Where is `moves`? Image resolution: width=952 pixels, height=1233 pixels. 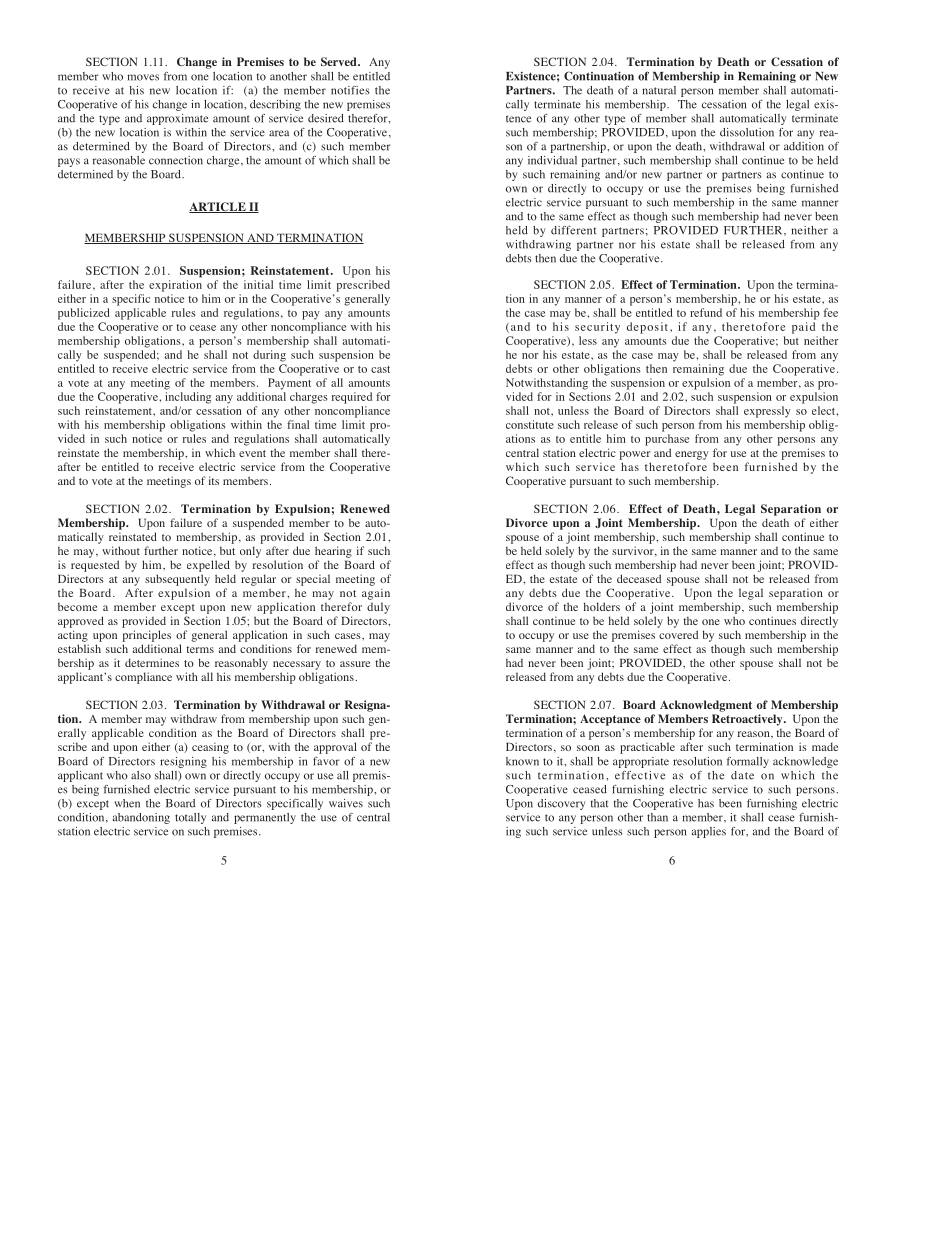 moves is located at coordinates (143, 77).
